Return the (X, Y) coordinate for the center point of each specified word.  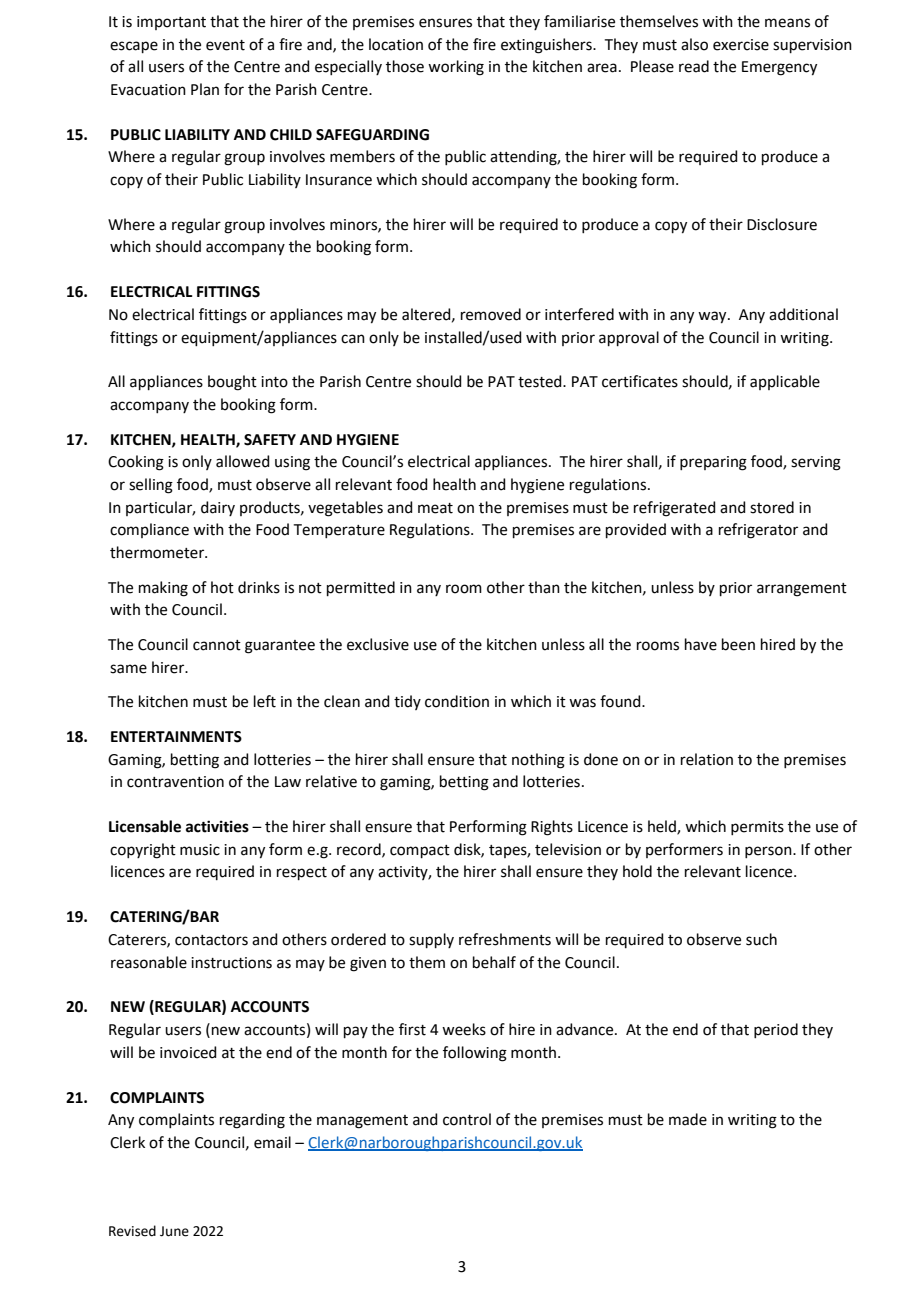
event (225, 45)
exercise (741, 45)
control (467, 1119)
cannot (217, 645)
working (456, 68)
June (174, 1231)
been (738, 644)
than (544, 587)
